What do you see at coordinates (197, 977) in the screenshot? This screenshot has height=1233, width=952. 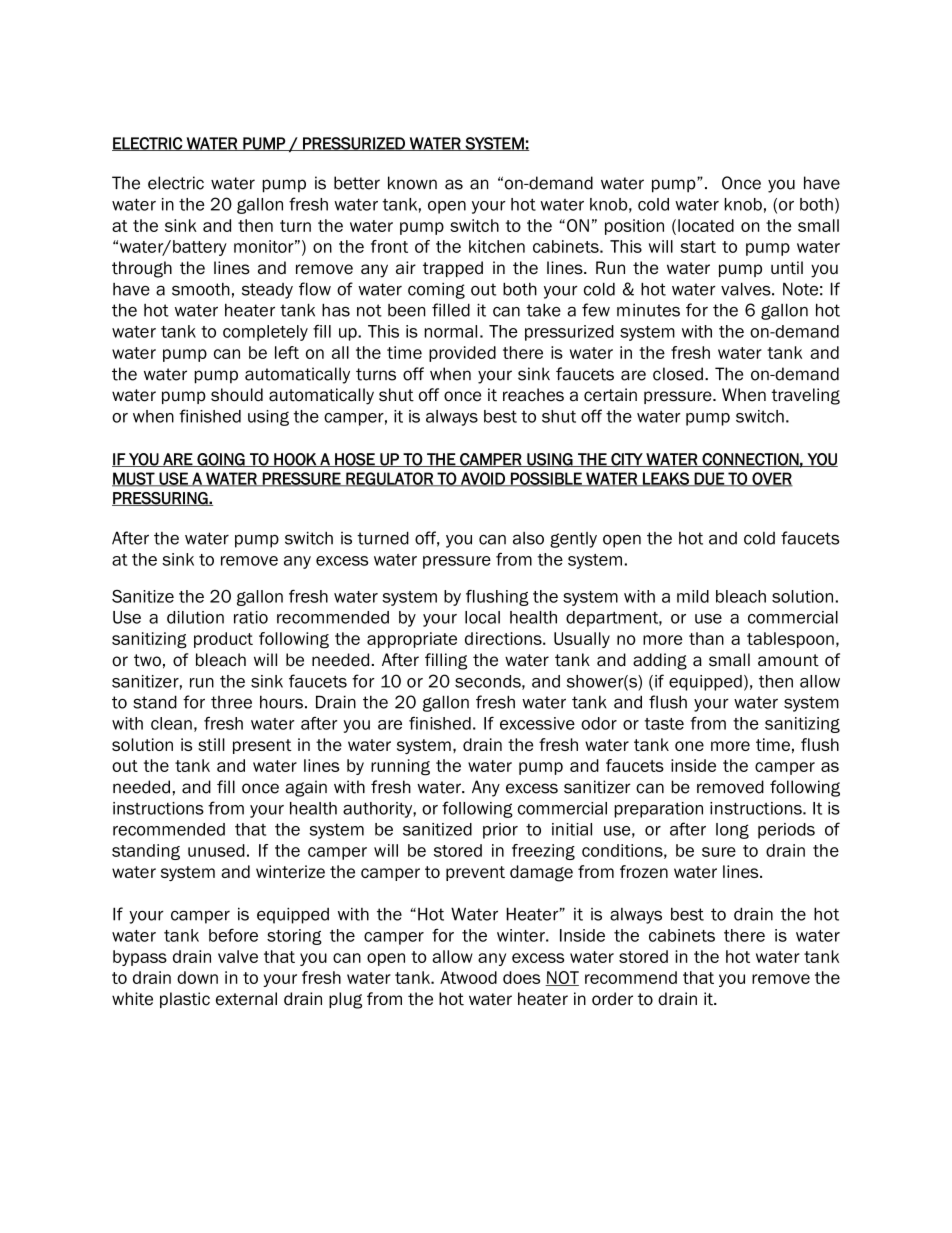 I see `down` at bounding box center [197, 977].
